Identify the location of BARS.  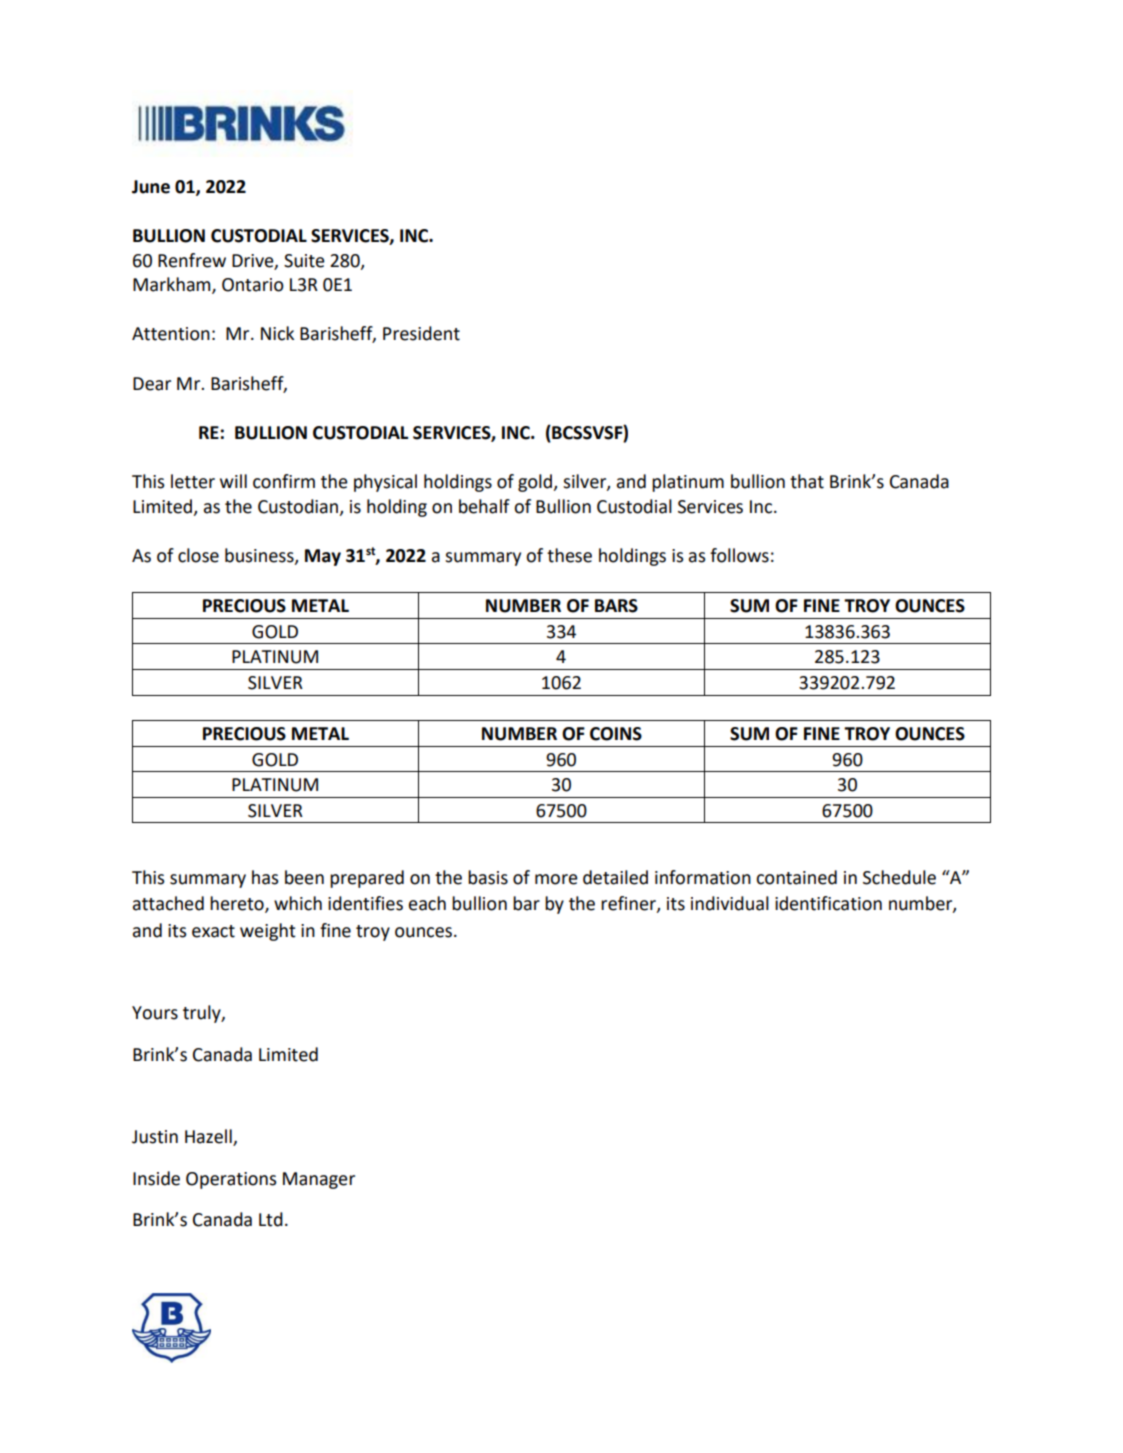
(616, 606).
